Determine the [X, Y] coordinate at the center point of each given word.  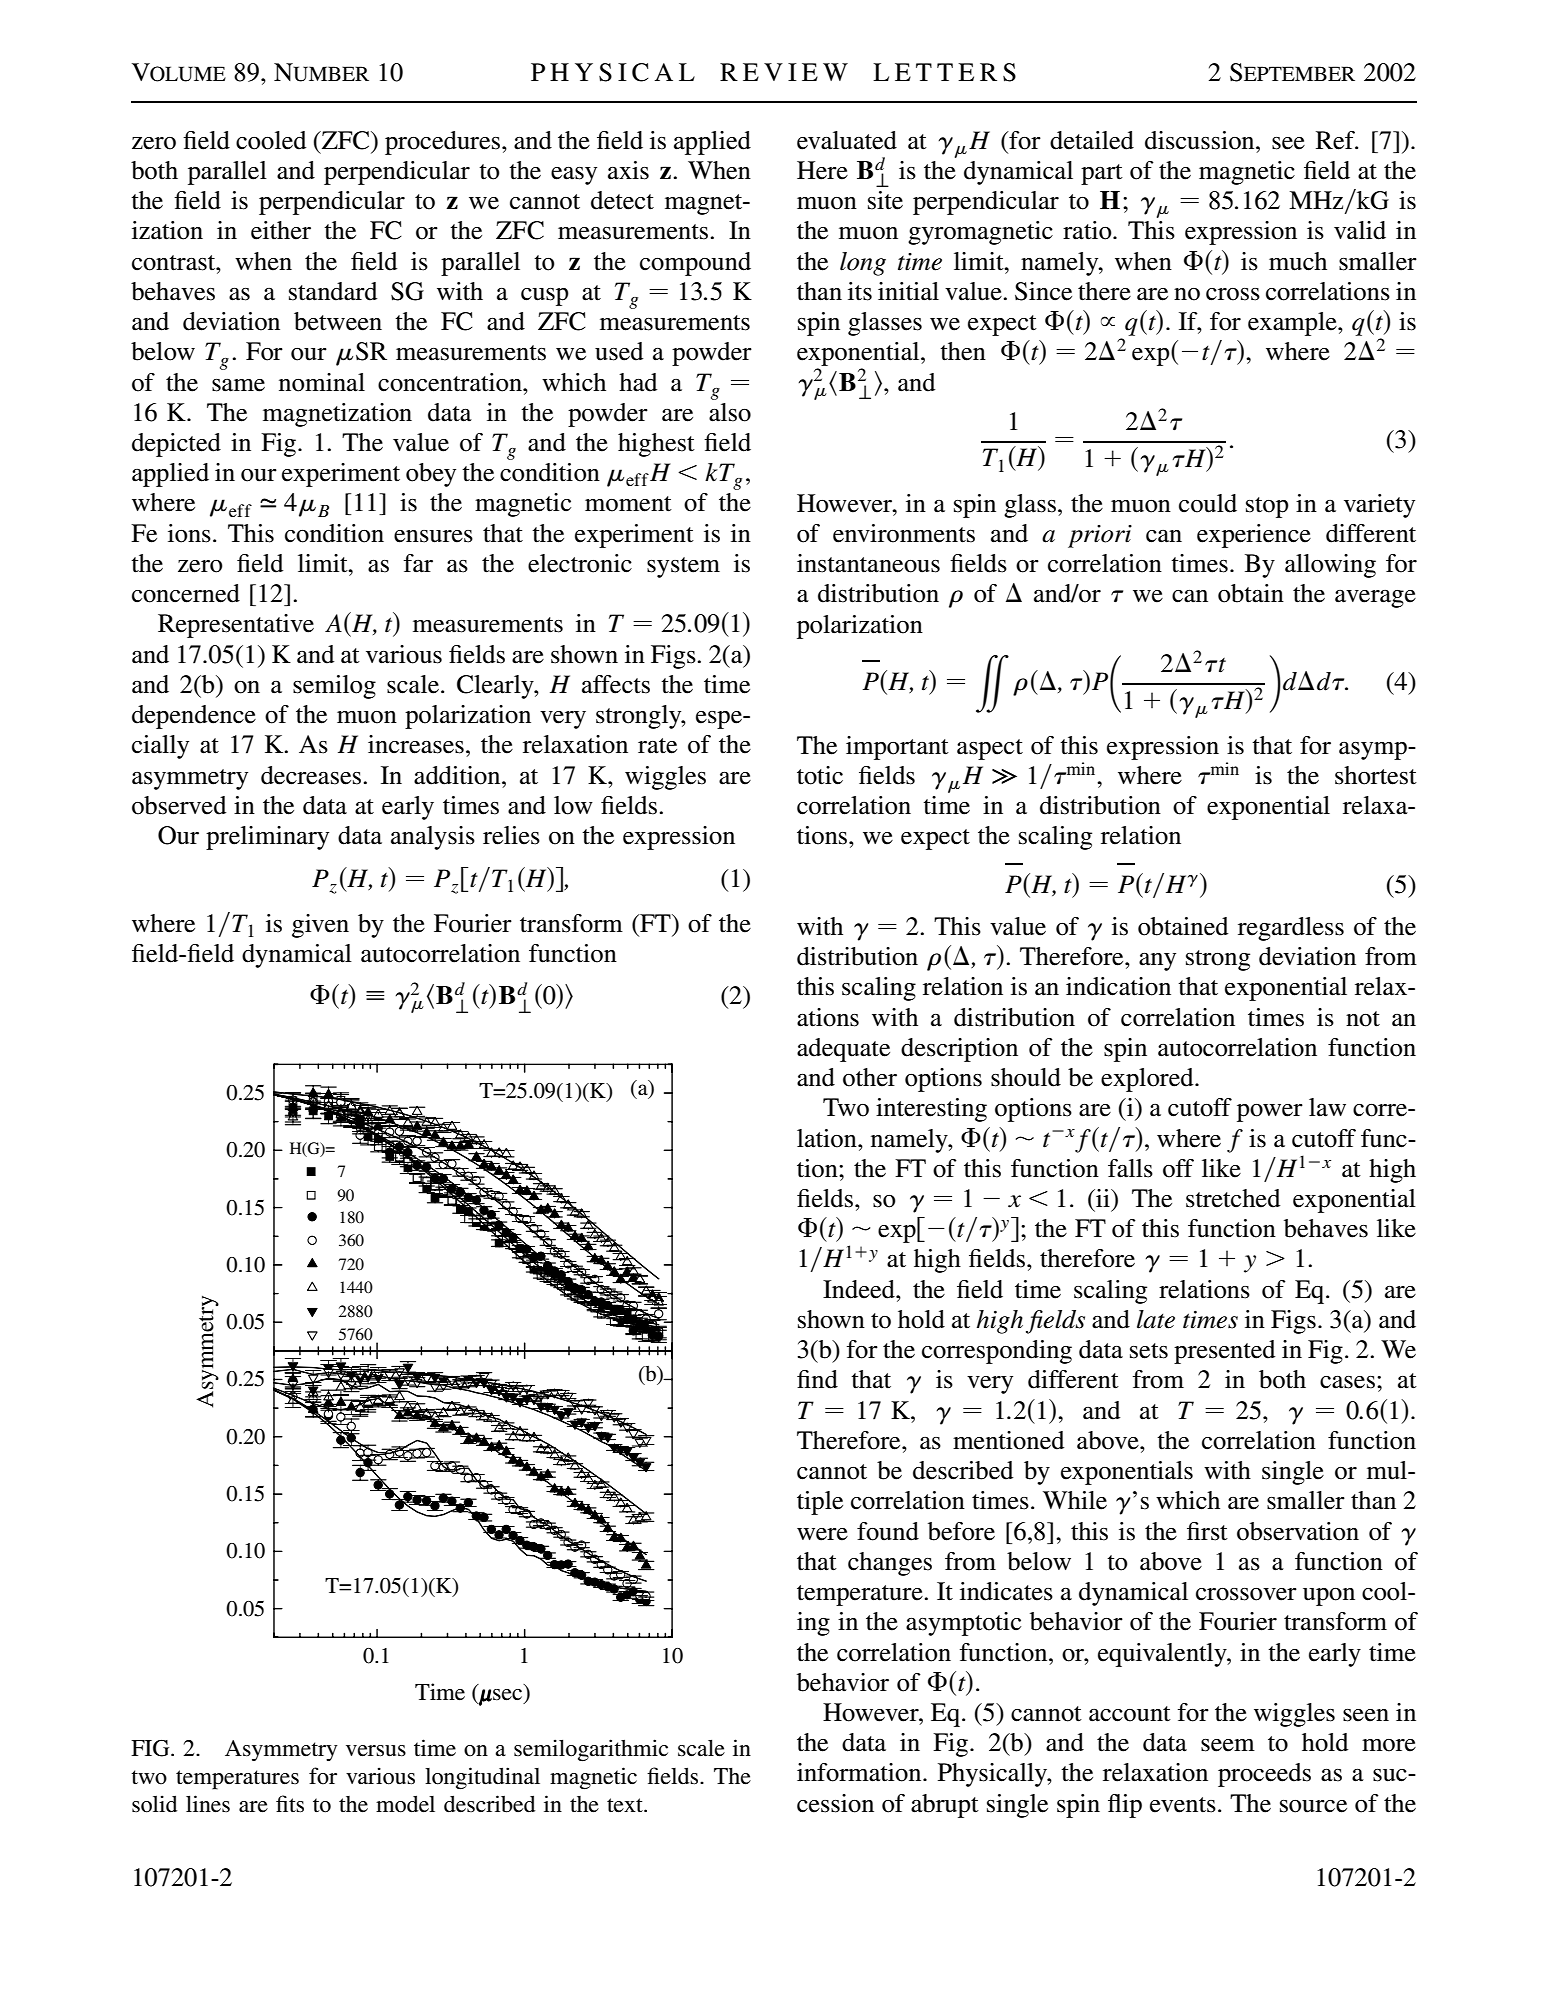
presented [1224, 1352]
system [683, 567]
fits [290, 1804]
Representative [236, 626]
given [320, 926]
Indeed [860, 1289]
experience [1254, 536]
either [281, 230]
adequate [843, 1050]
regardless [1291, 929]
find [817, 1379]
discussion [1201, 140]
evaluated [847, 140]
